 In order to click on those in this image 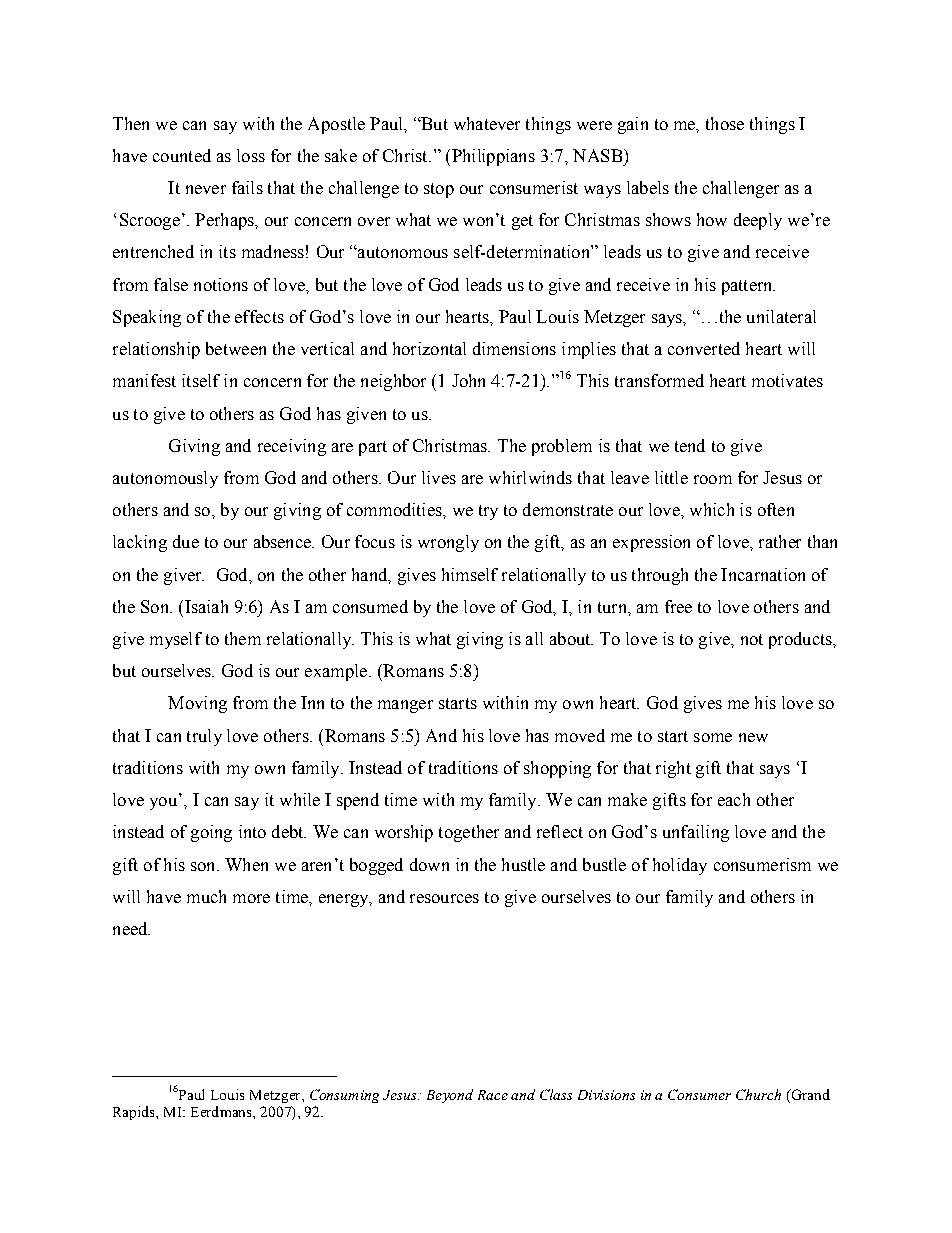, I will do `click(725, 123)`.
